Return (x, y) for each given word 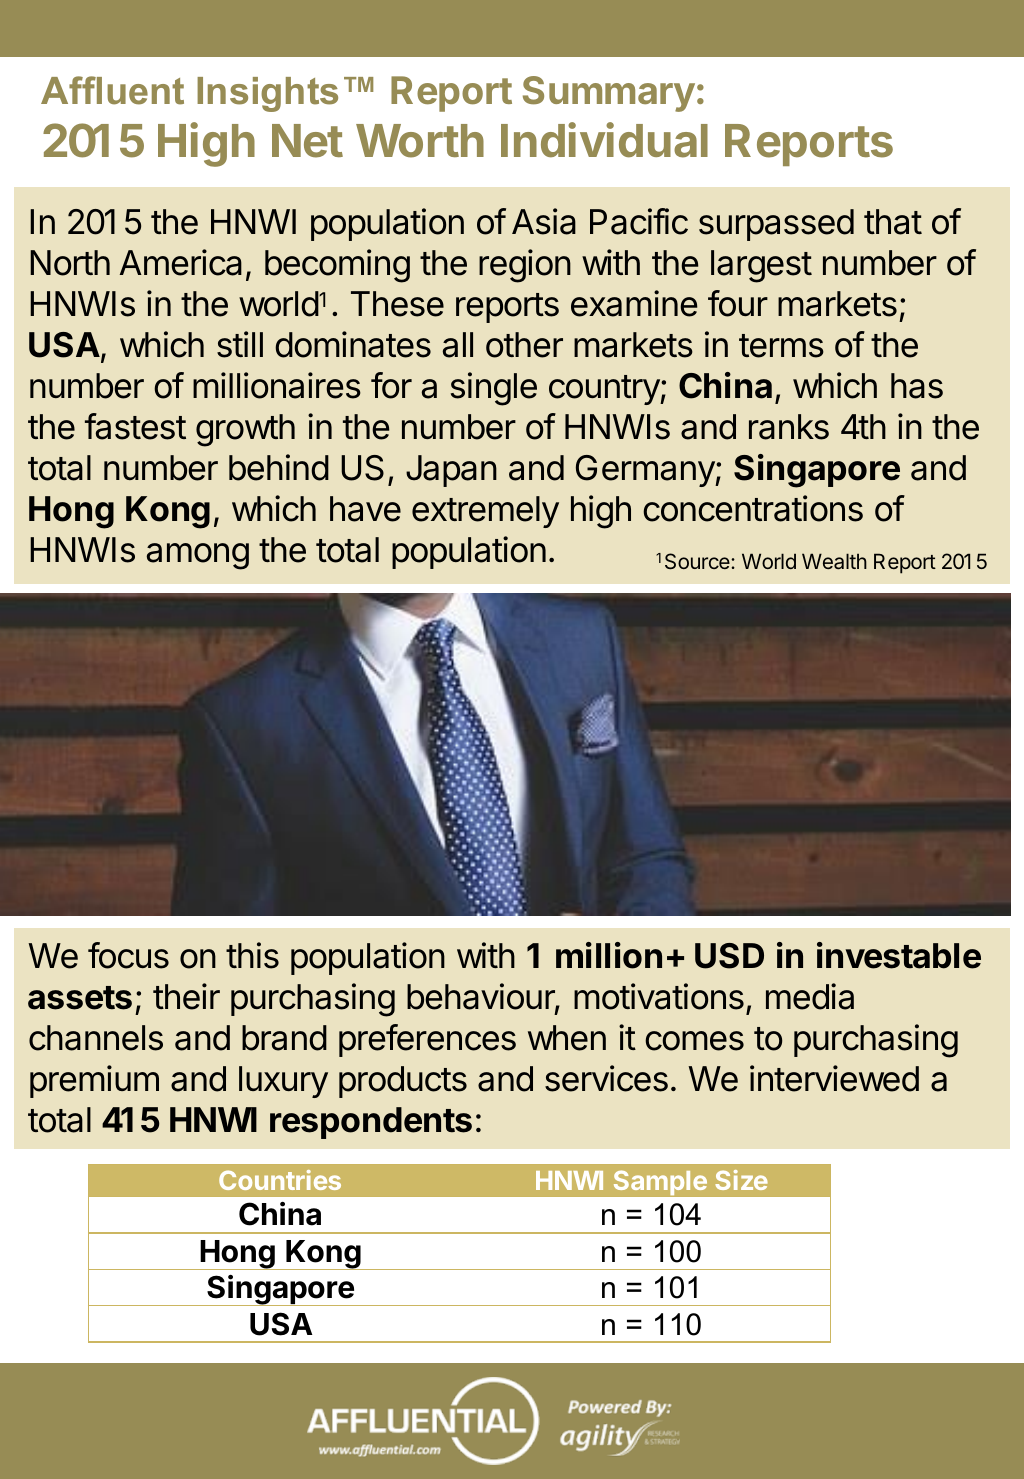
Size (741, 1180)
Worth (420, 141)
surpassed (776, 225)
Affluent (112, 90)
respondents (371, 1123)
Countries (280, 1180)
